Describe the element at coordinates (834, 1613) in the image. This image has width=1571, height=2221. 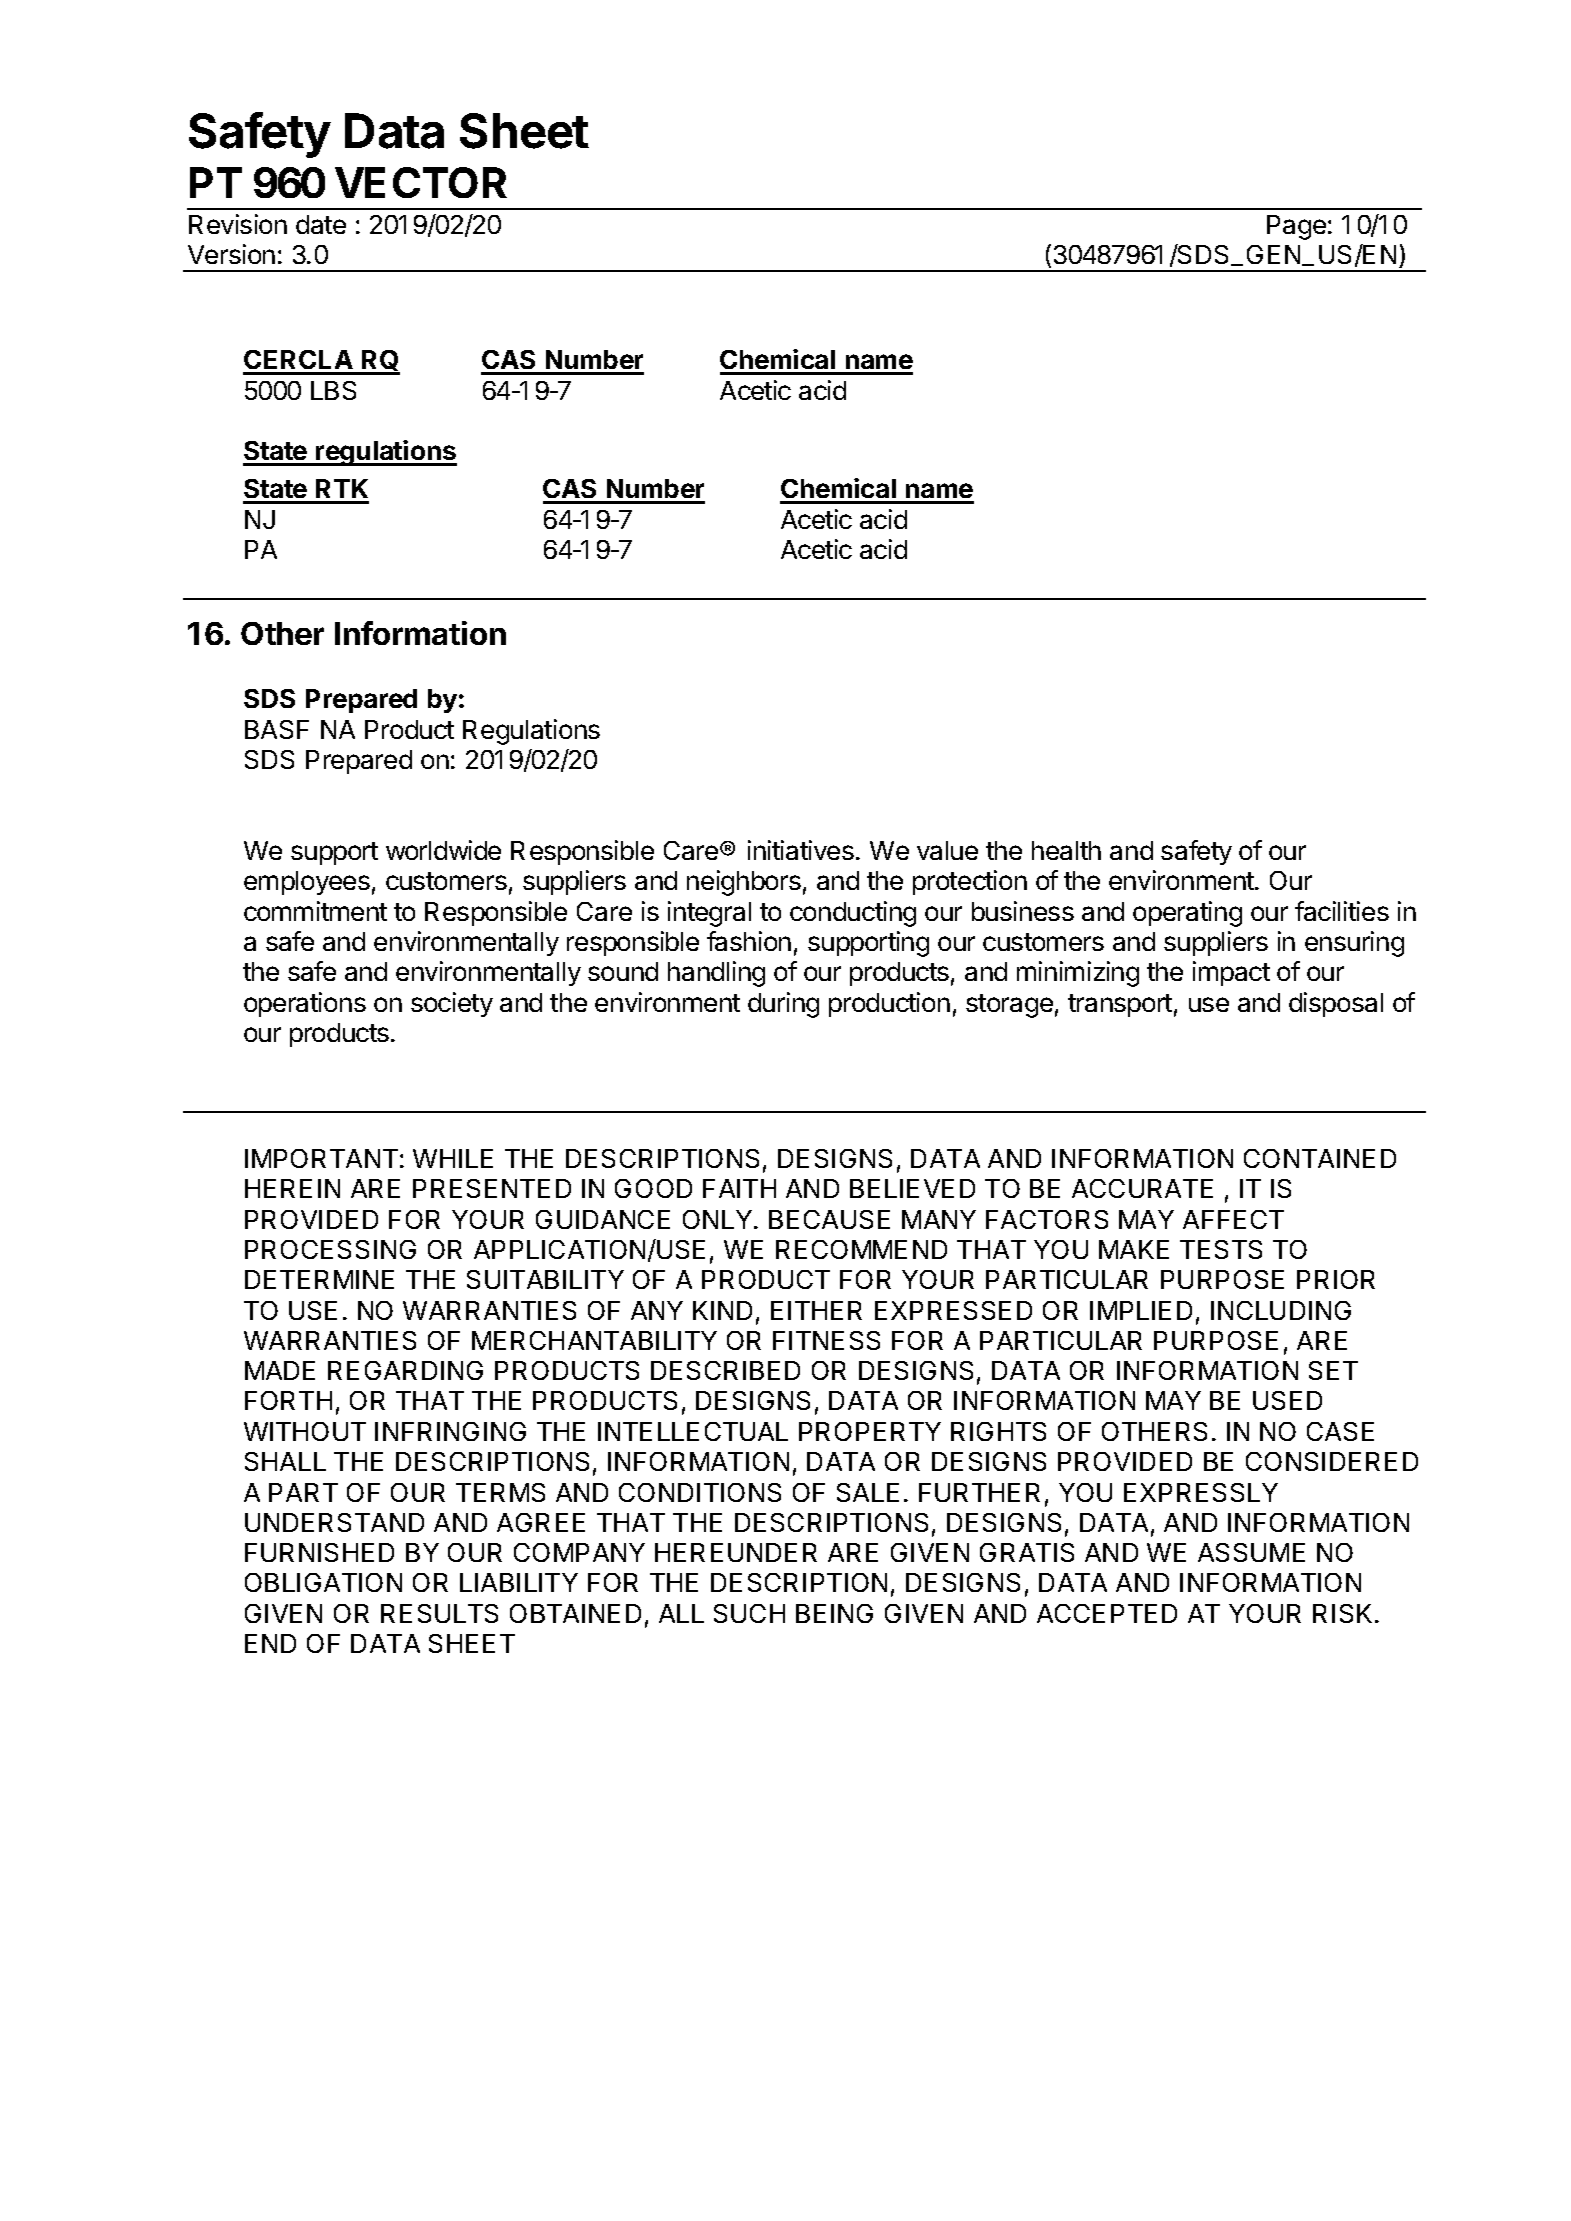
I see `BEING` at that location.
